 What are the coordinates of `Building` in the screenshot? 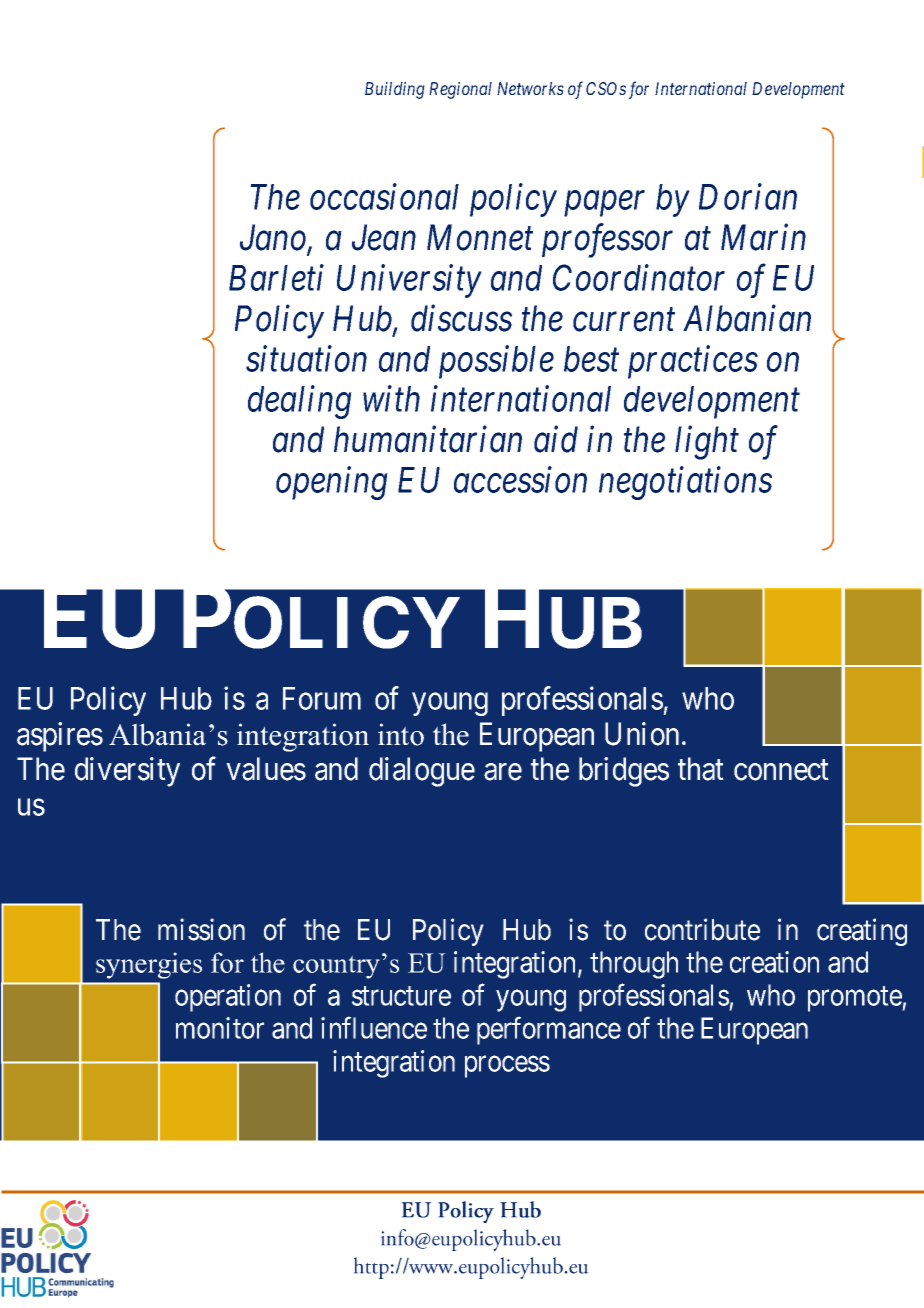 It's located at (395, 90).
